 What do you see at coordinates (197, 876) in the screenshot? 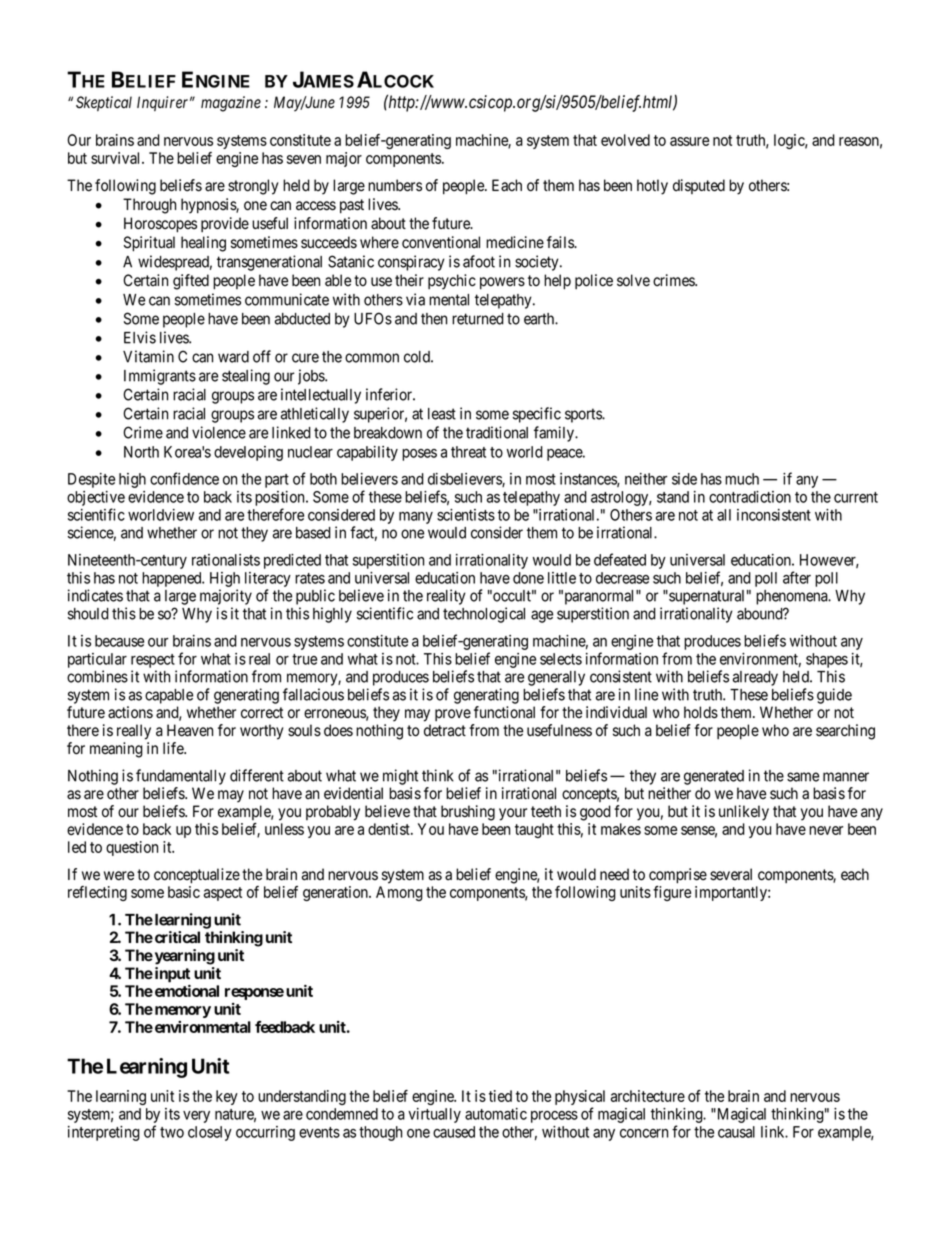
I see `conceptualize` at bounding box center [197, 876].
